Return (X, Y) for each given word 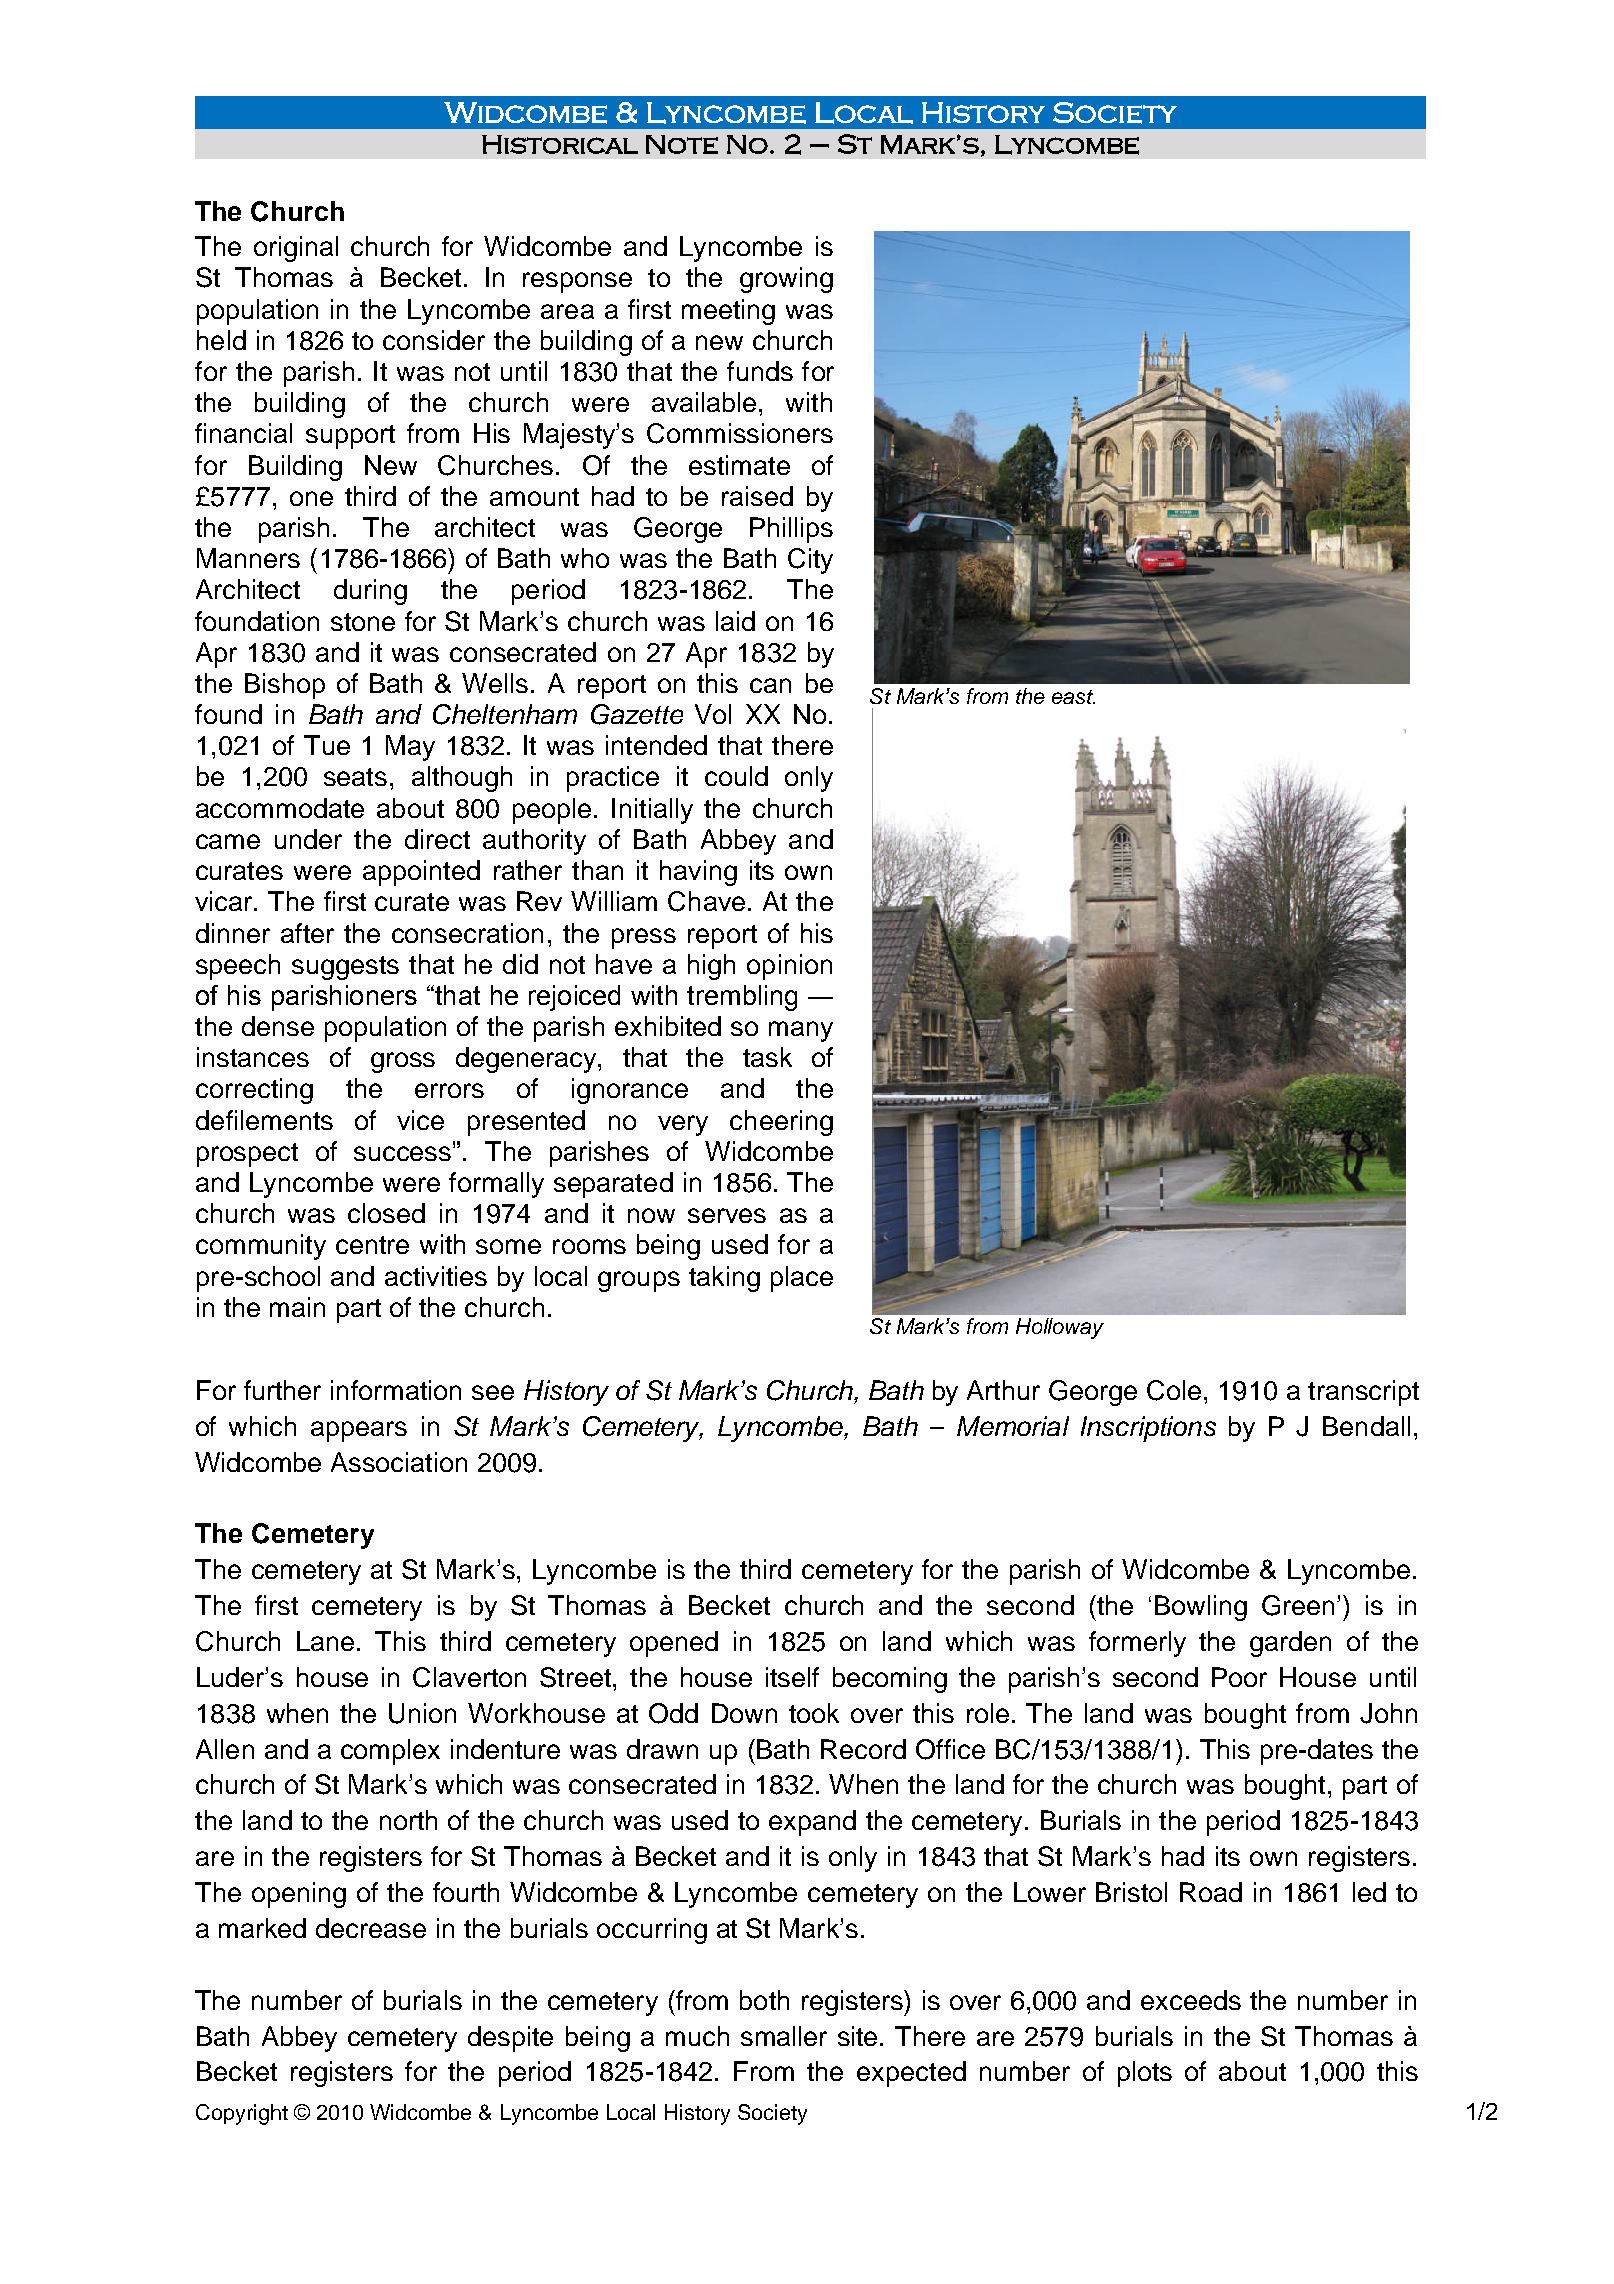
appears (359, 1431)
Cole (1174, 1390)
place (802, 1279)
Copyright (242, 2114)
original (296, 249)
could (736, 776)
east (1073, 697)
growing (786, 280)
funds (760, 371)
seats (355, 777)
